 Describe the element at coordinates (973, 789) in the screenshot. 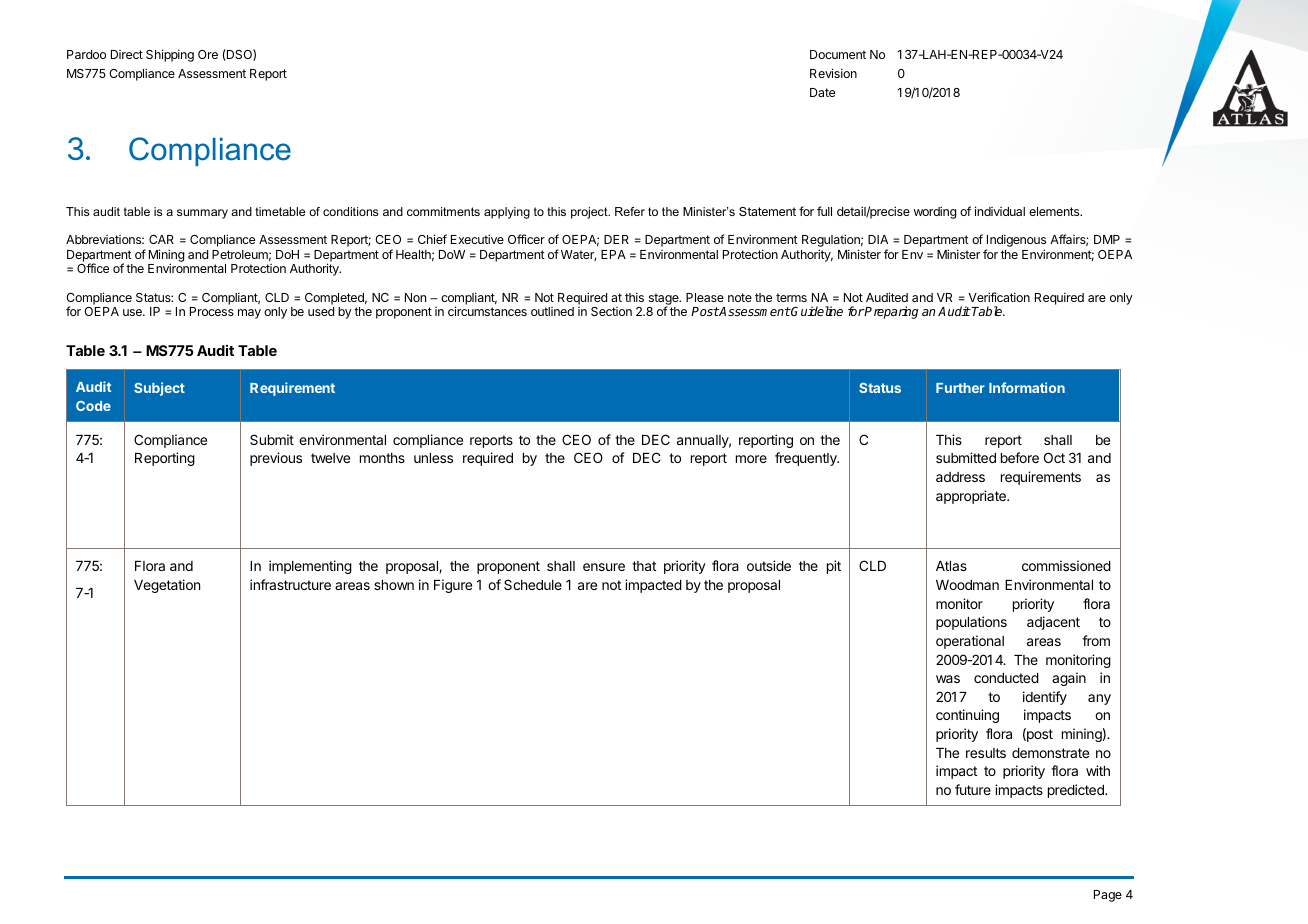

I see `future` at that location.
